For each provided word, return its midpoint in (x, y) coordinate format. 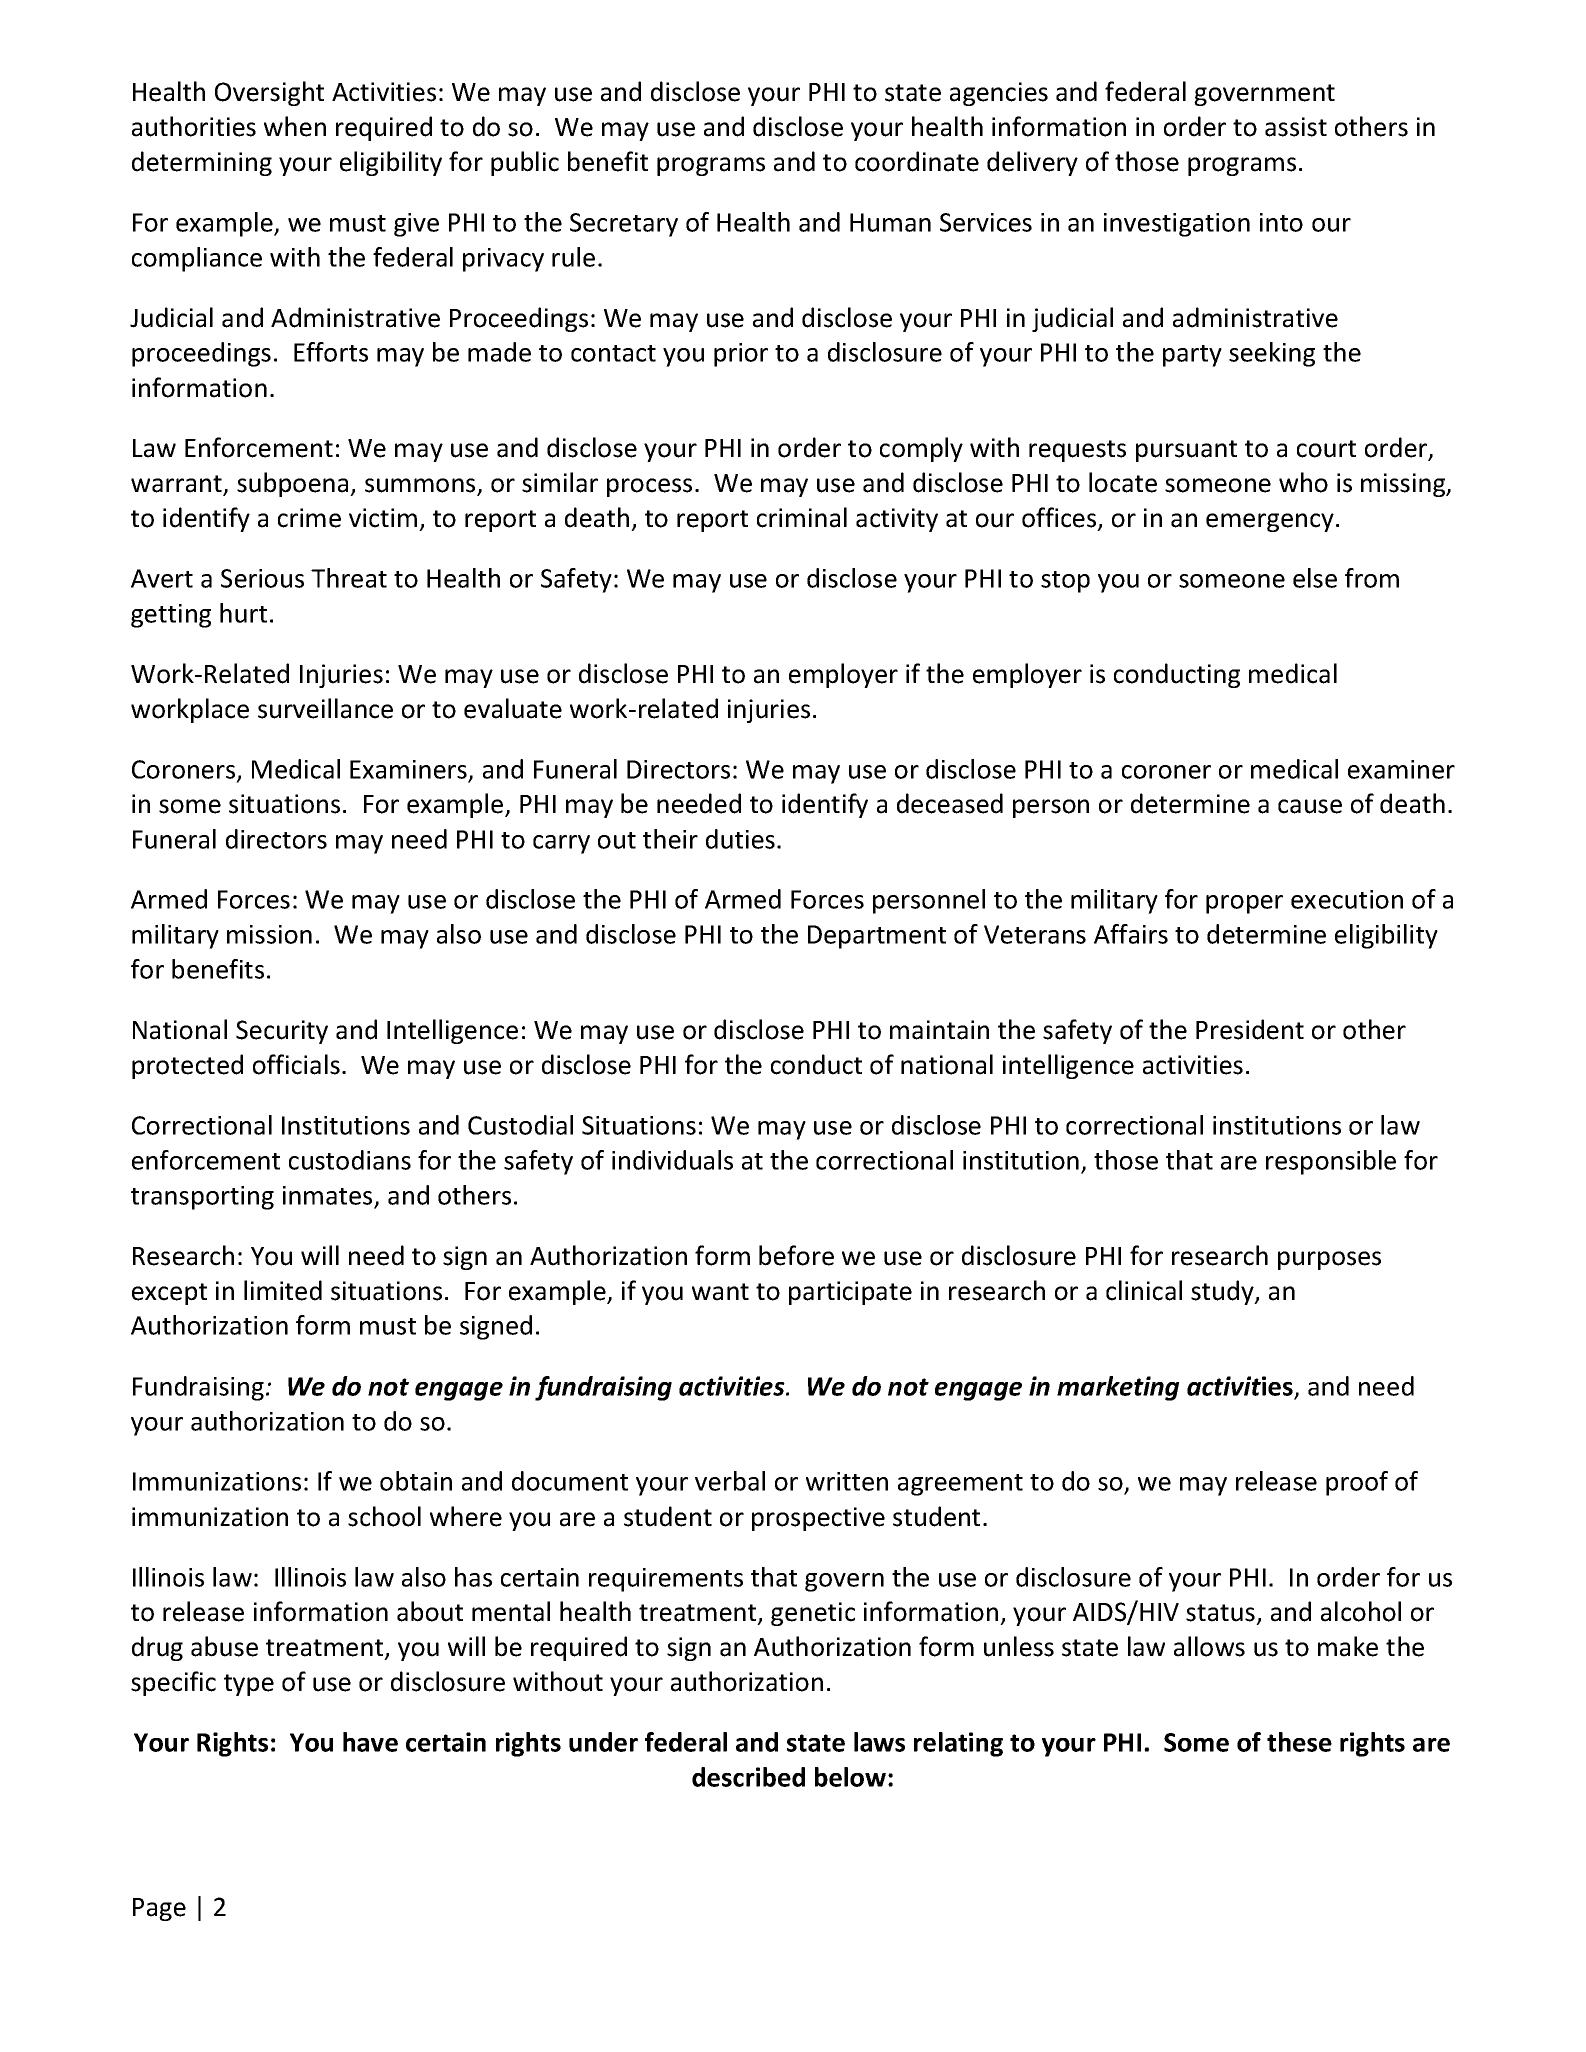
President (1250, 1029)
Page (159, 1909)
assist (1296, 127)
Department (877, 937)
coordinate (917, 161)
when (295, 126)
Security (282, 1032)
